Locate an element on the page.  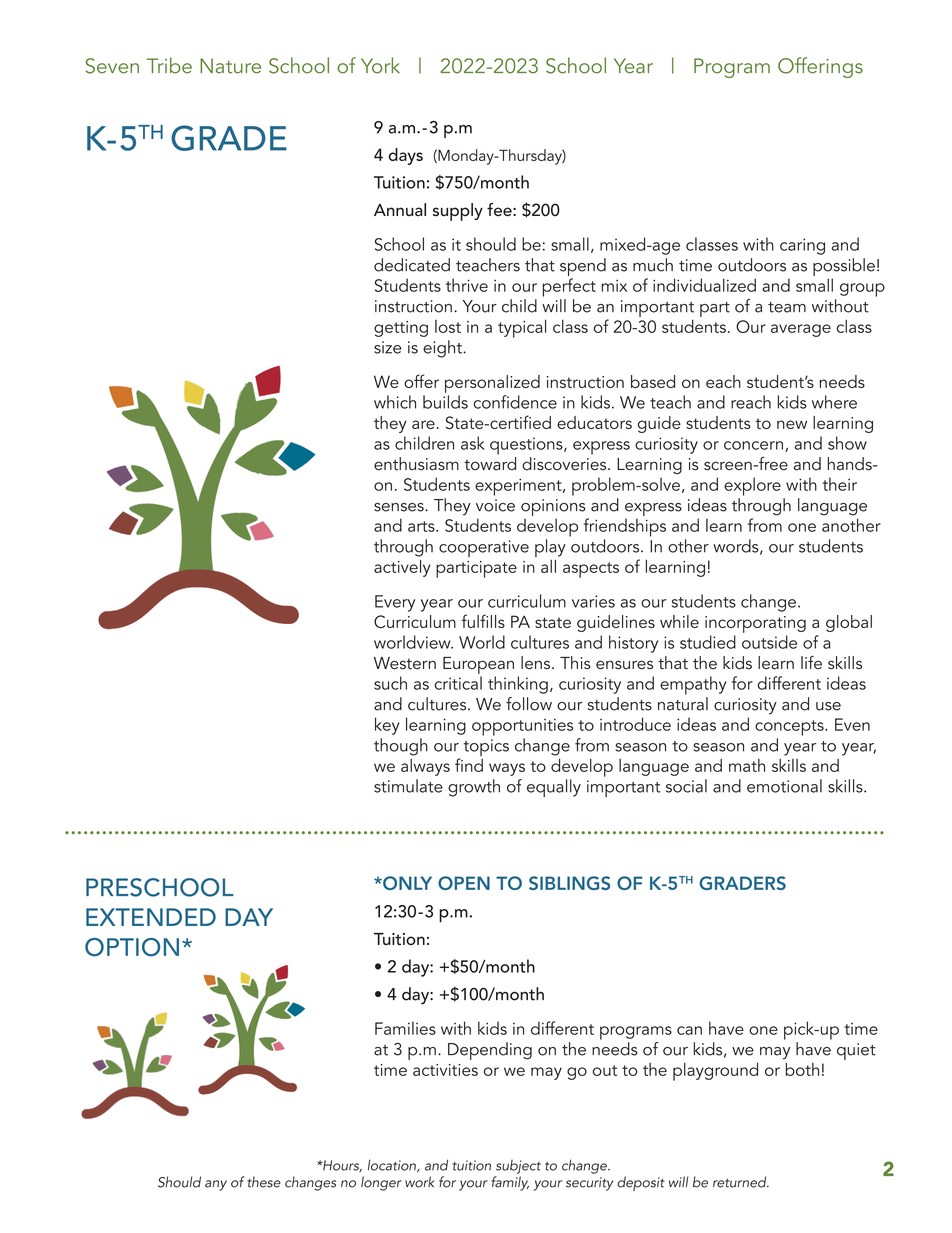
Nature is located at coordinates (230, 66).
